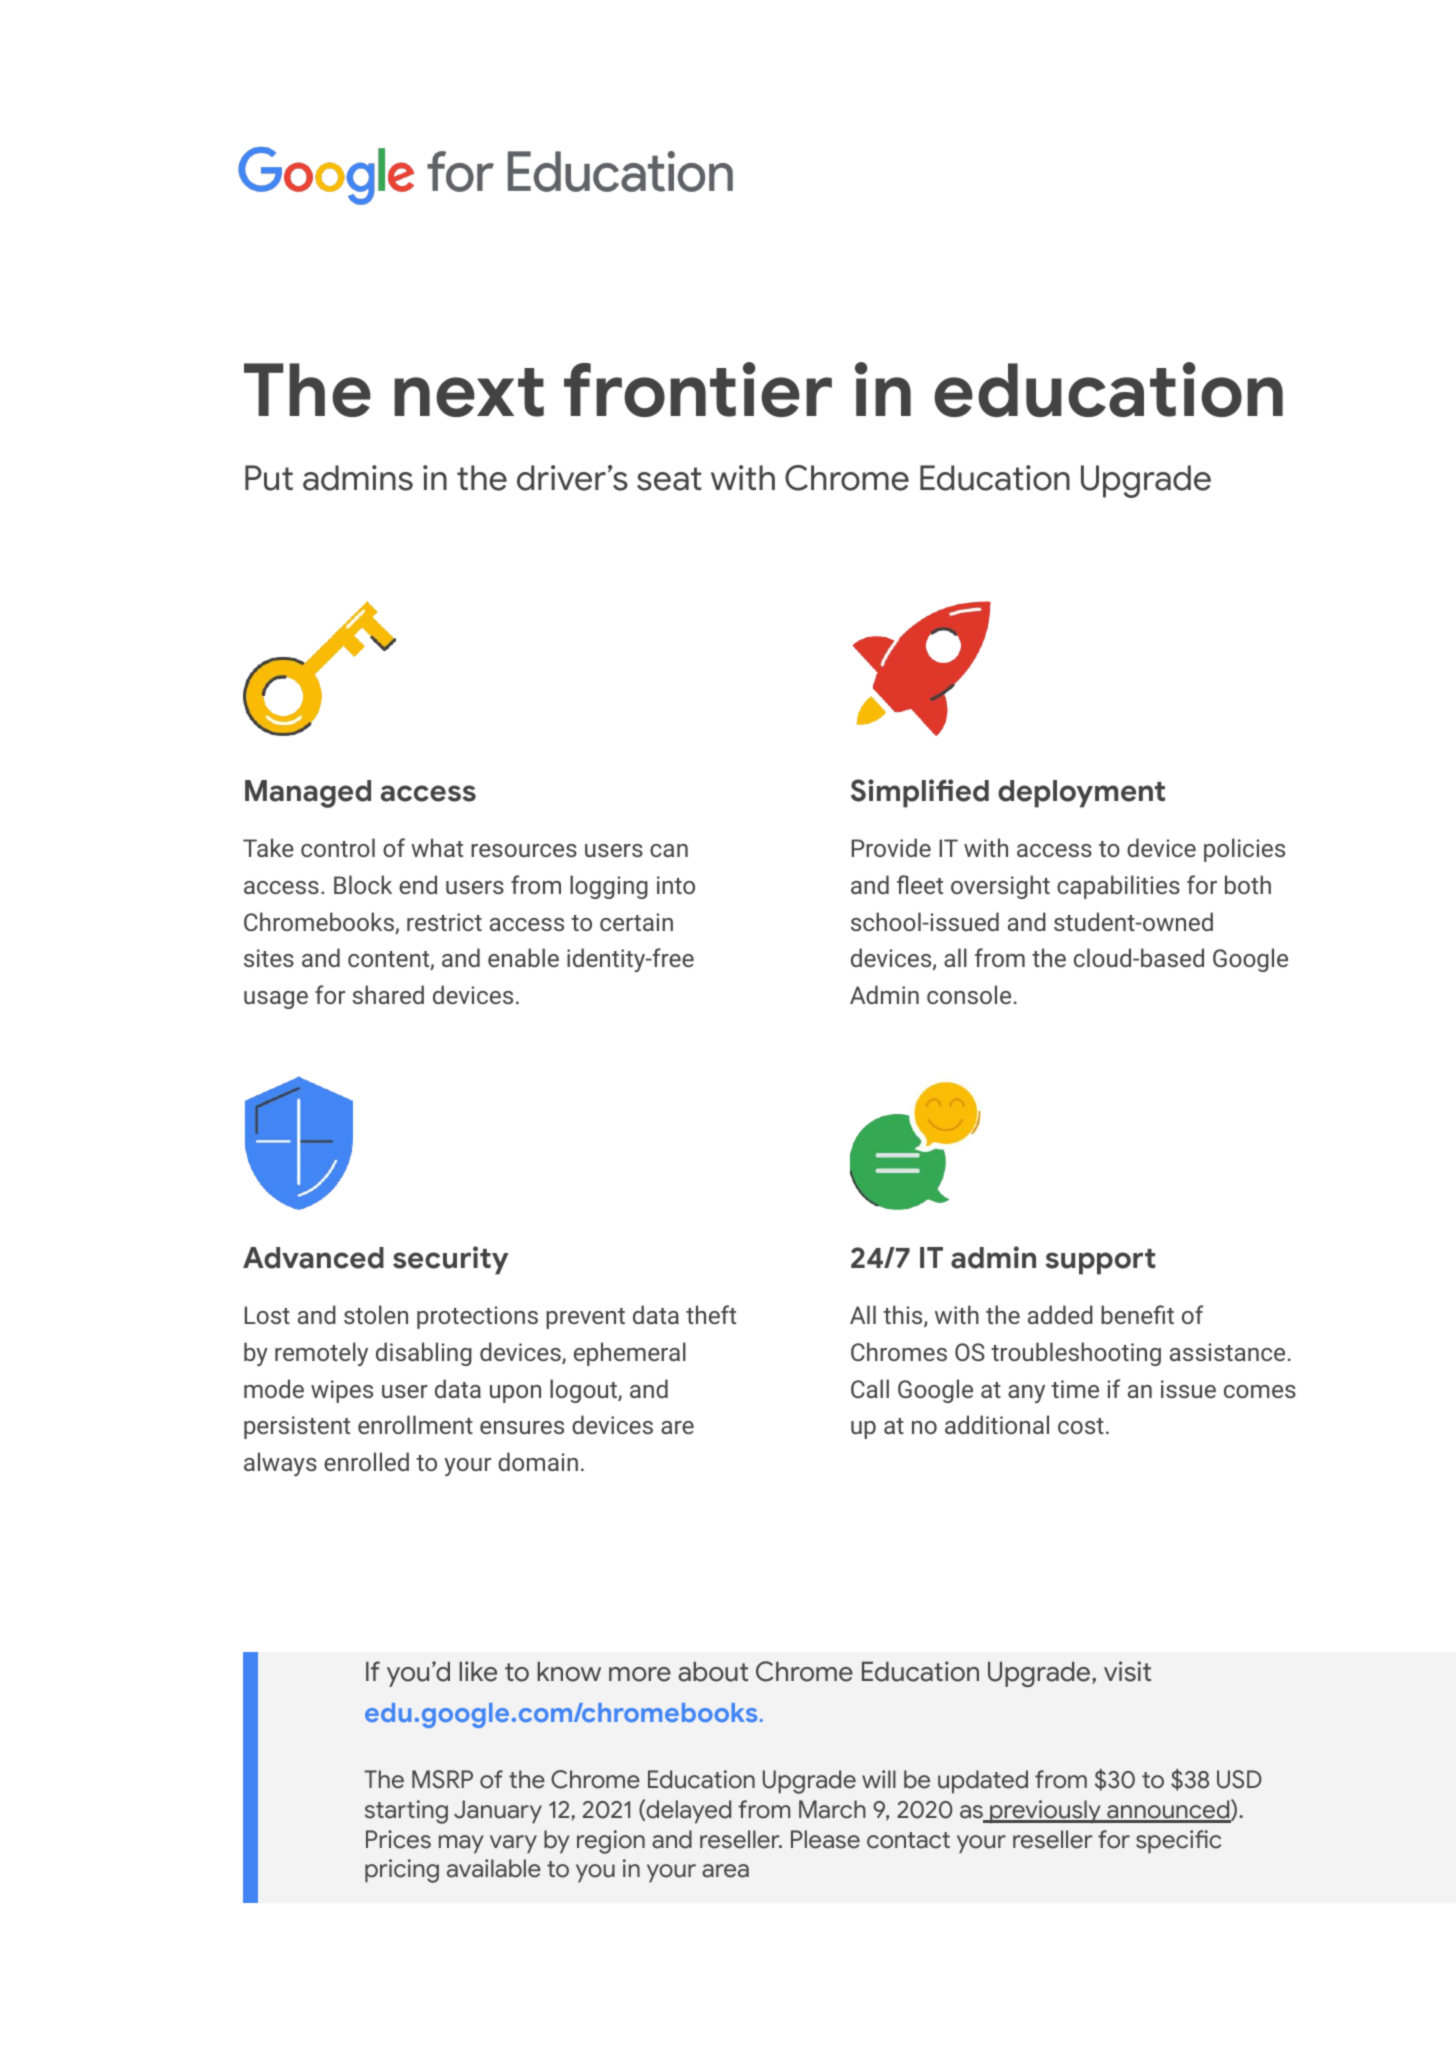 This screenshot has height=2058, width=1456. Describe the element at coordinates (825, 1839) in the screenshot. I see `Please` at that location.
